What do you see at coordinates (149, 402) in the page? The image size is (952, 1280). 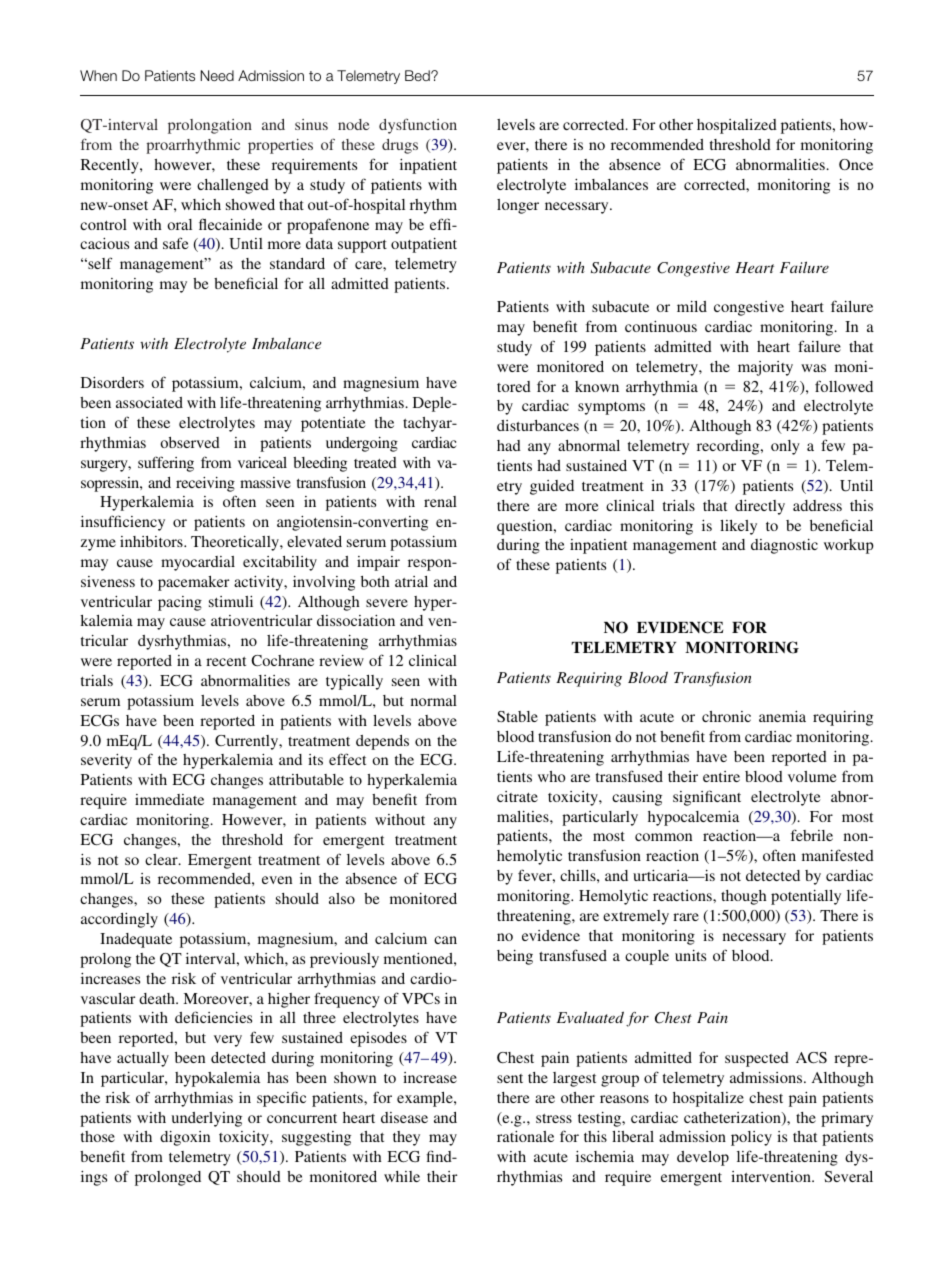 I see `associated` at bounding box center [149, 402].
